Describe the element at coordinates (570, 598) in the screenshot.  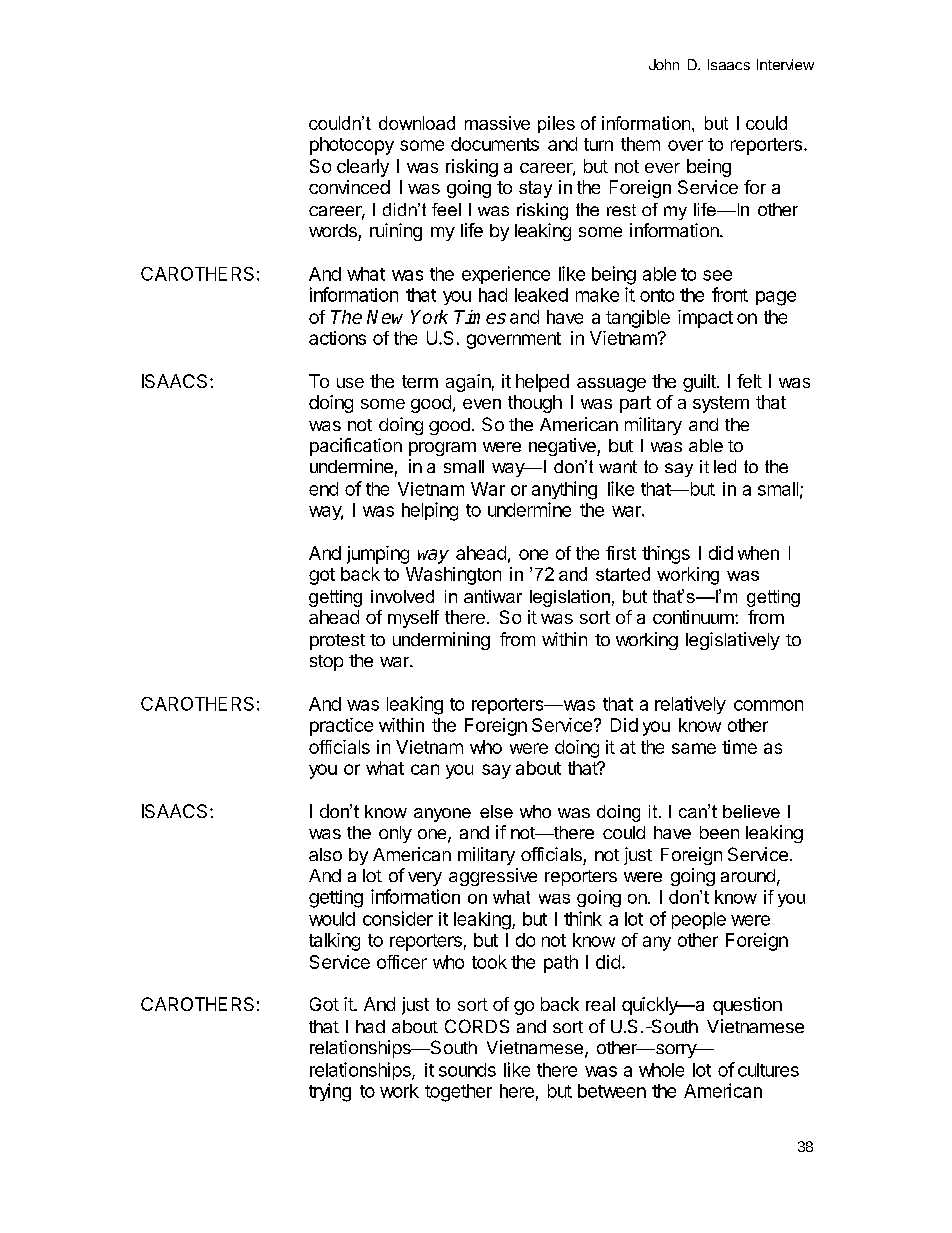
I see `legislation` at that location.
